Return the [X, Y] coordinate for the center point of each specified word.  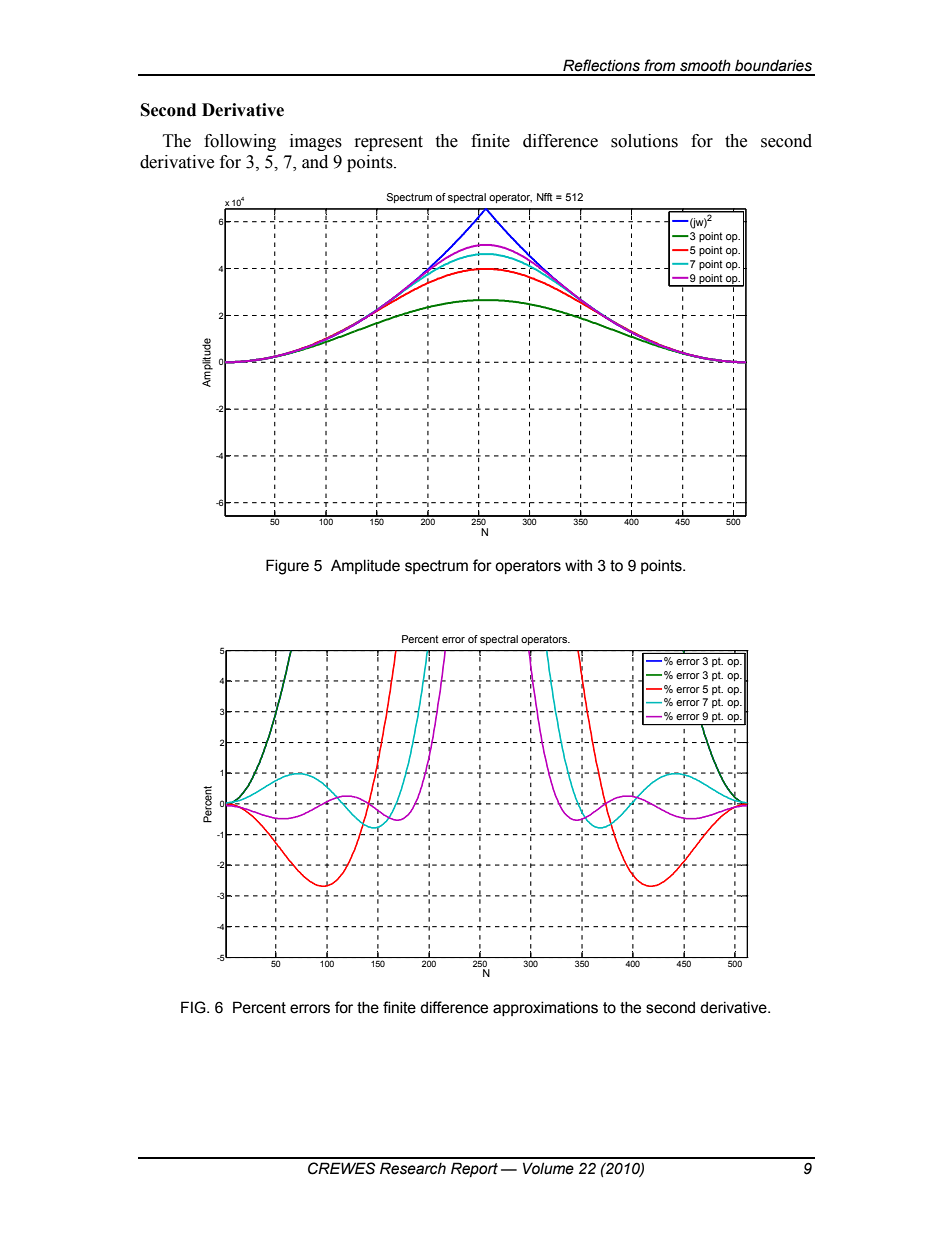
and [315, 162]
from [659, 65]
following [240, 142]
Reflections [601, 65]
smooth [705, 65]
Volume [548, 1168]
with [578, 565]
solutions [644, 141]
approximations [545, 1008]
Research [413, 1168]
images [316, 142]
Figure [287, 567]
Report [474, 1169]
